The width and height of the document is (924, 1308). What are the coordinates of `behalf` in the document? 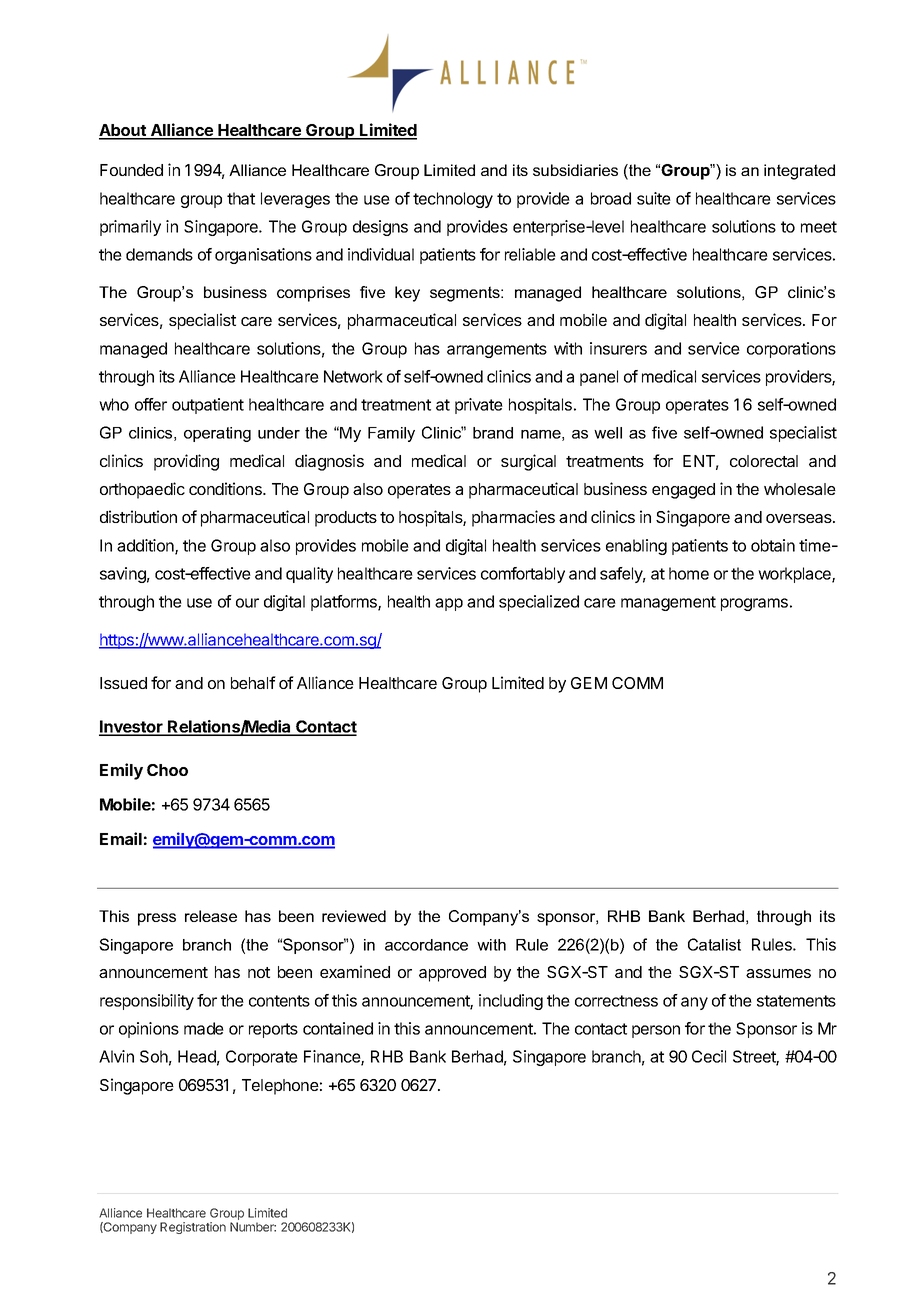 It's located at (253, 682).
